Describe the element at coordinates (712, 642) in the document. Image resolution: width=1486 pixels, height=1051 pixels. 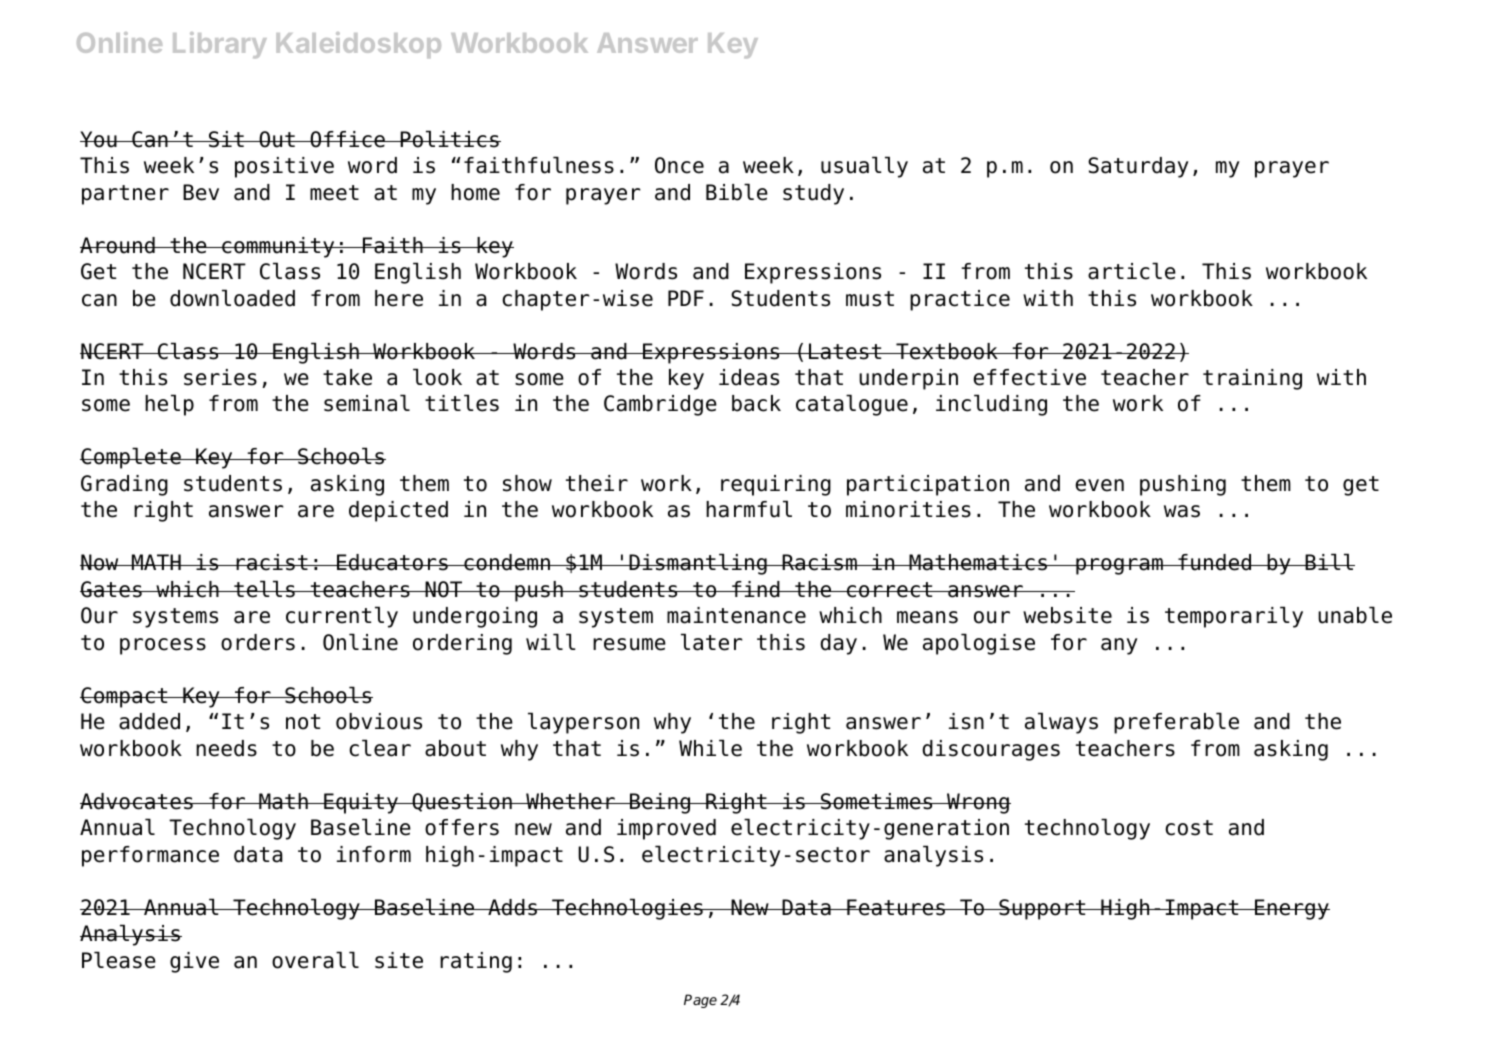
I see `later` at that location.
